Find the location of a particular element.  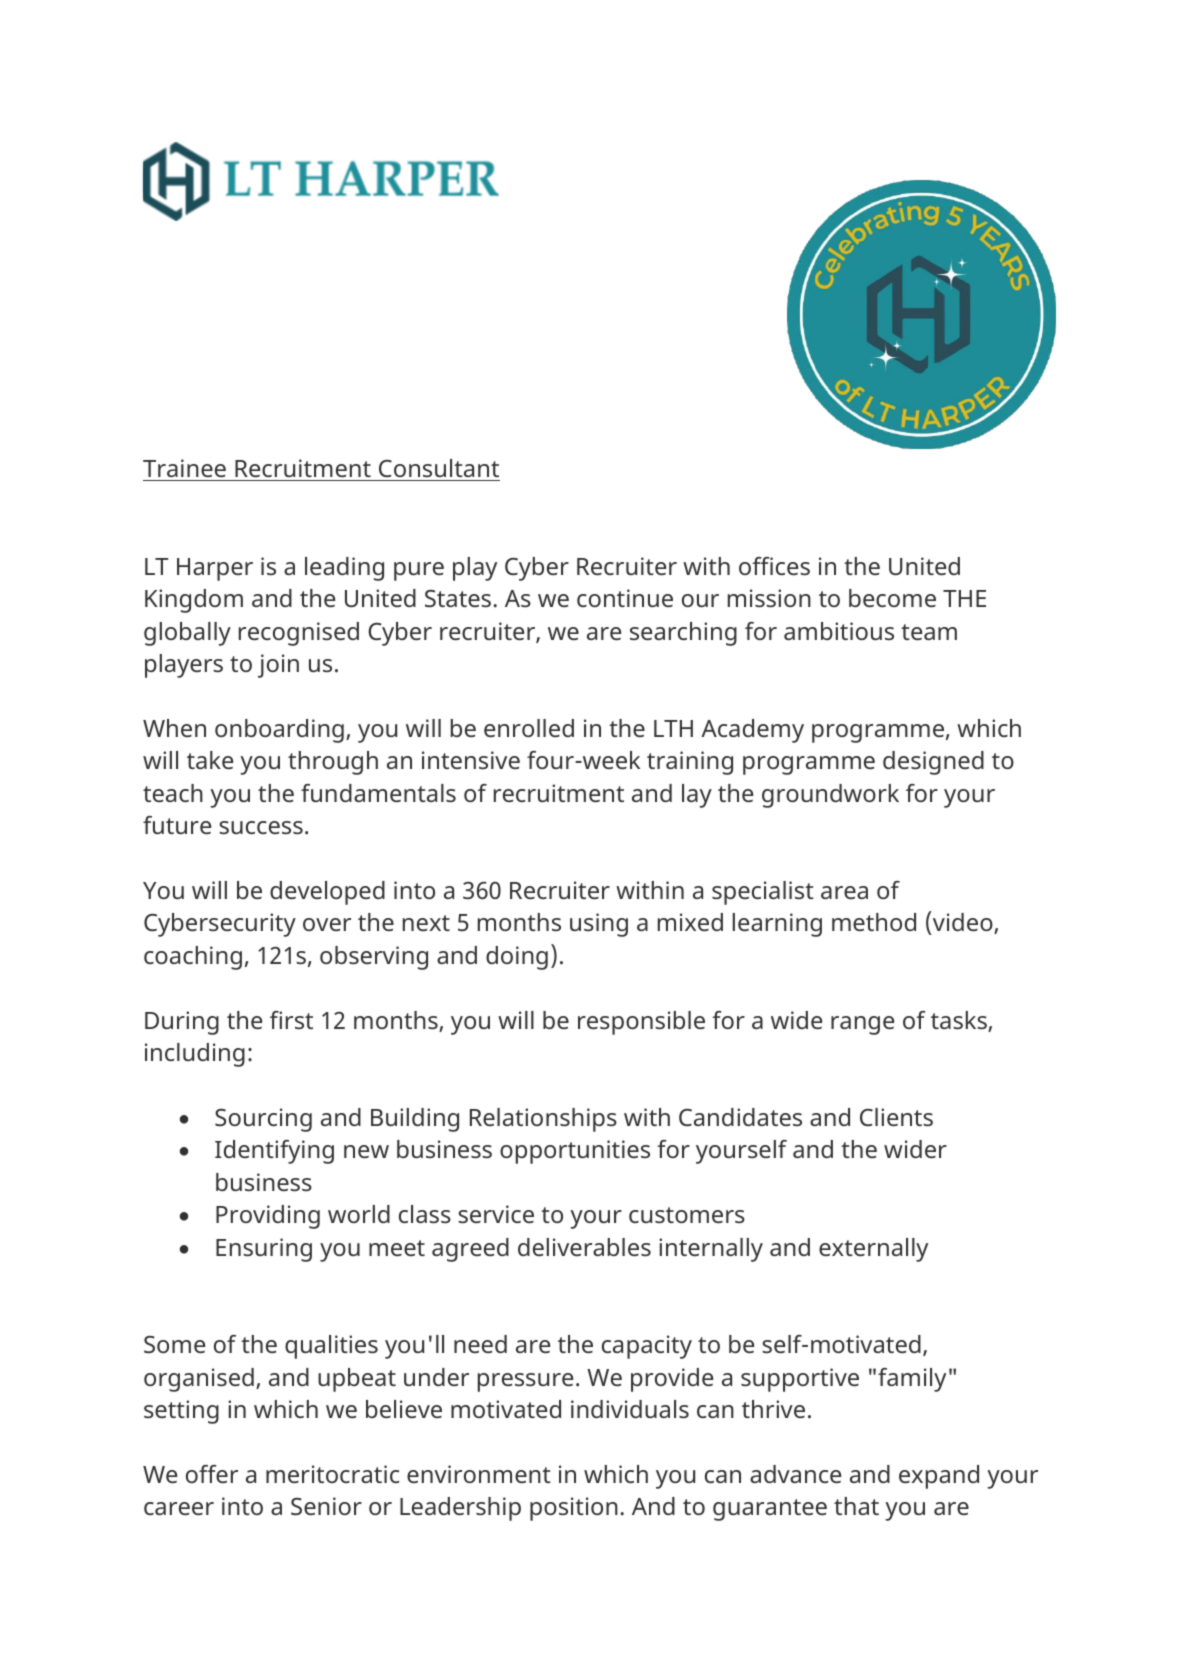

range is located at coordinates (862, 1025).
